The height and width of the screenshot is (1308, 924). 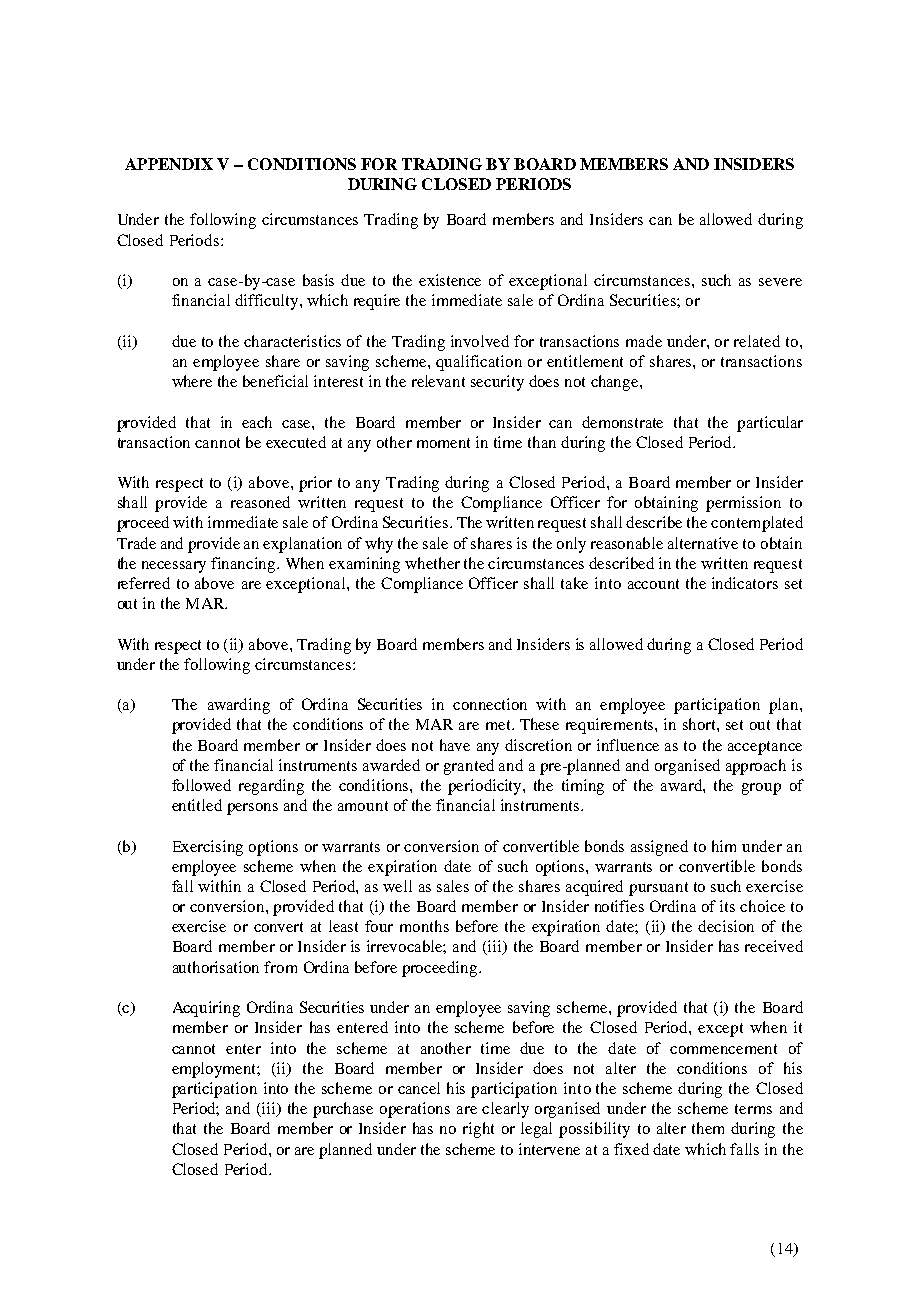 I want to click on indicators, so click(x=745, y=583).
